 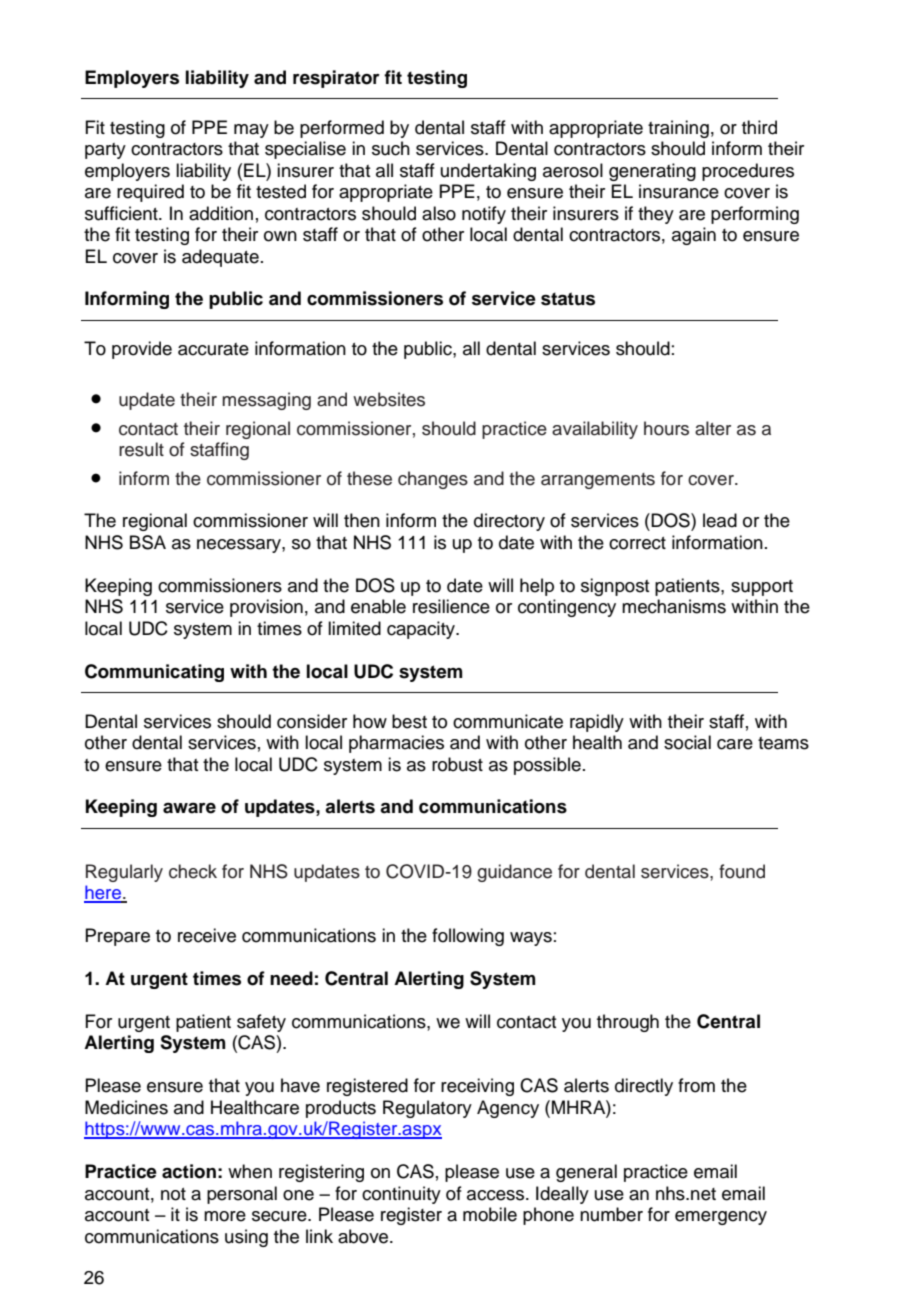 I want to click on may, so click(x=251, y=131).
